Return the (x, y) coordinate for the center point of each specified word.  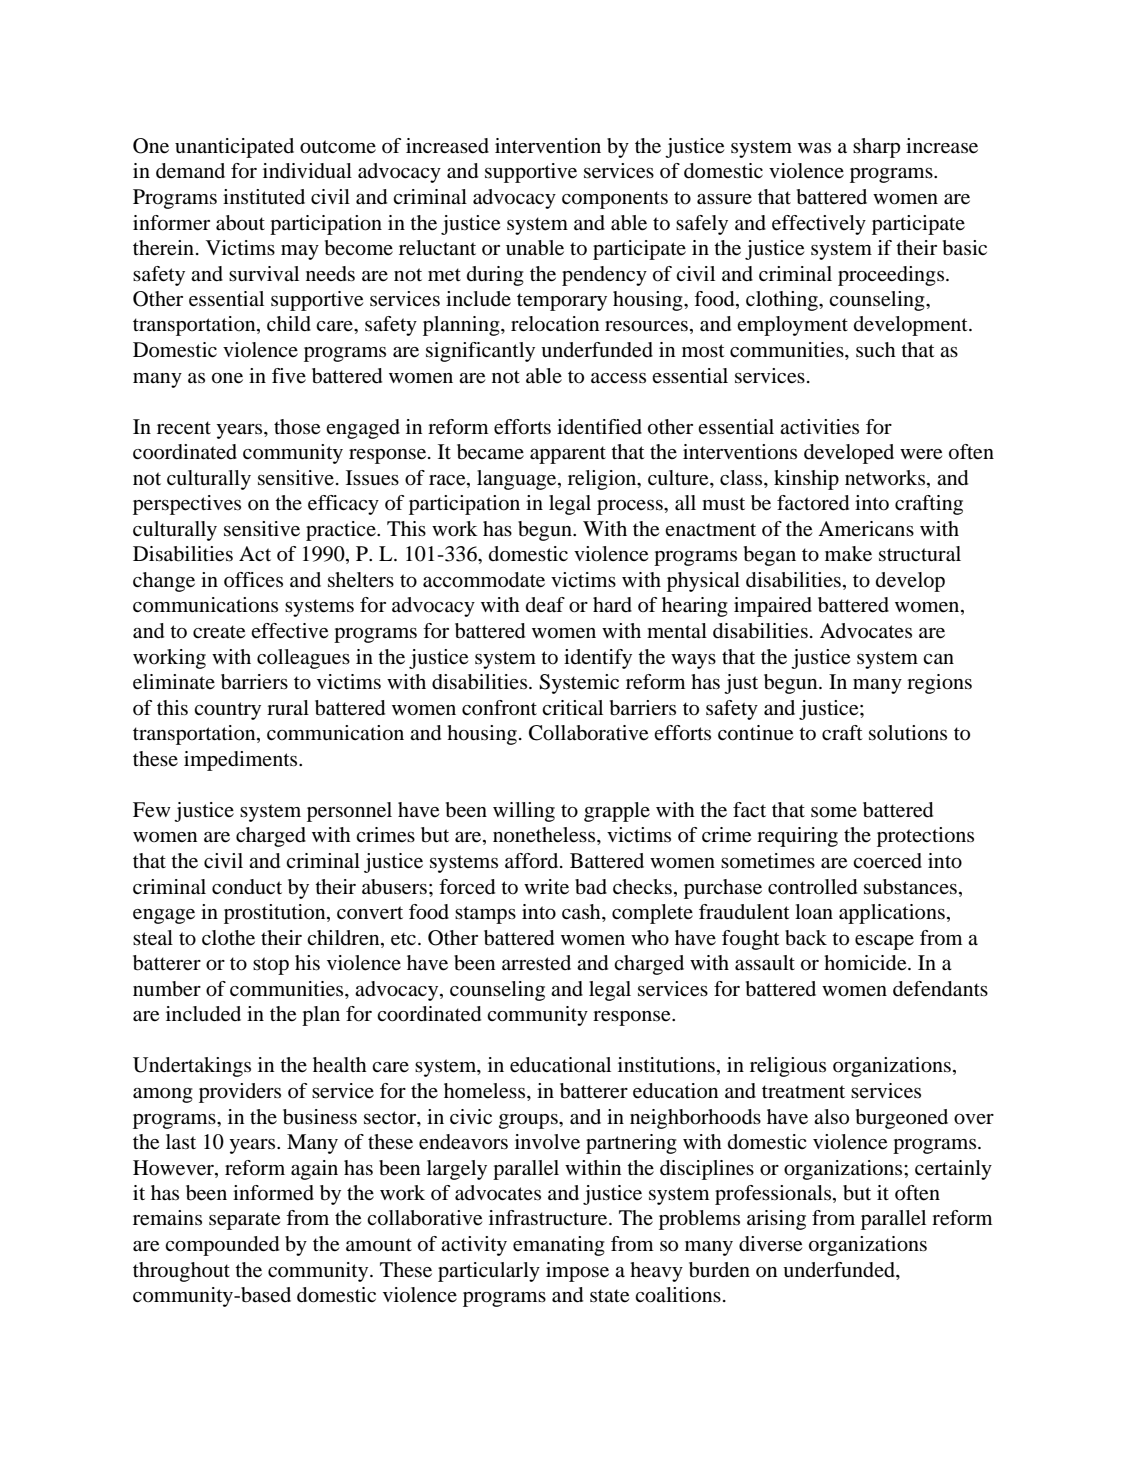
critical (572, 707)
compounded (222, 1246)
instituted (264, 197)
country (227, 711)
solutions (908, 733)
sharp (876, 148)
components (615, 200)
